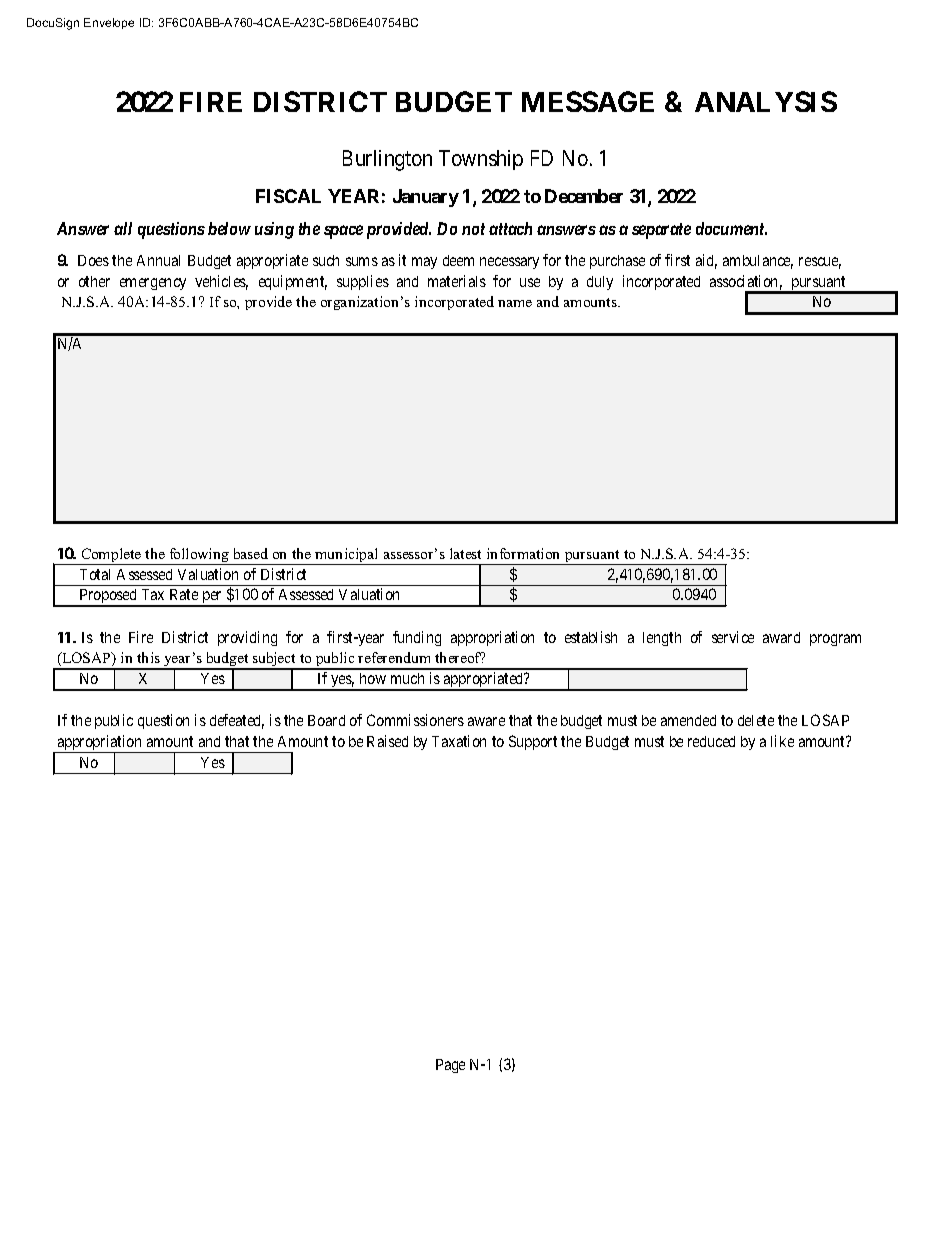  I want to click on per, so click(212, 599).
